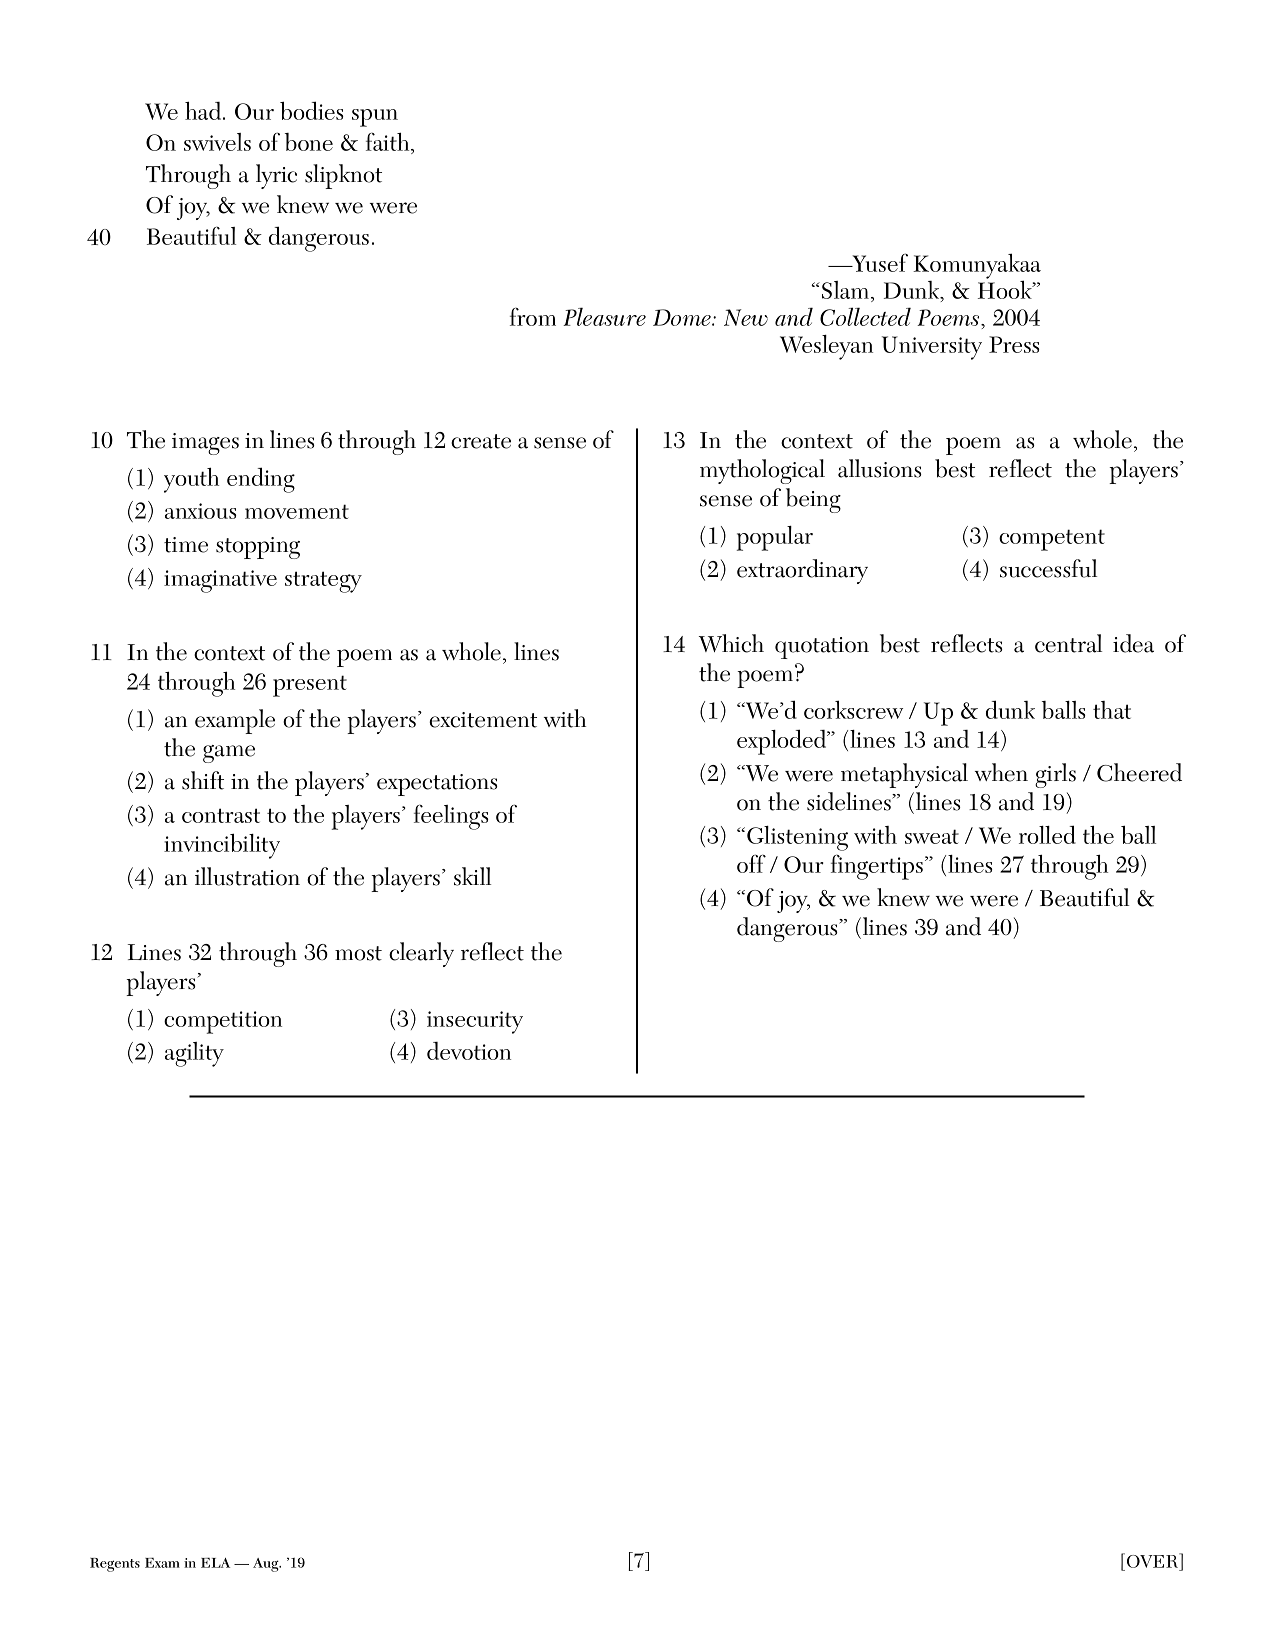 The image size is (1274, 1648). I want to click on swivels, so click(217, 142).
